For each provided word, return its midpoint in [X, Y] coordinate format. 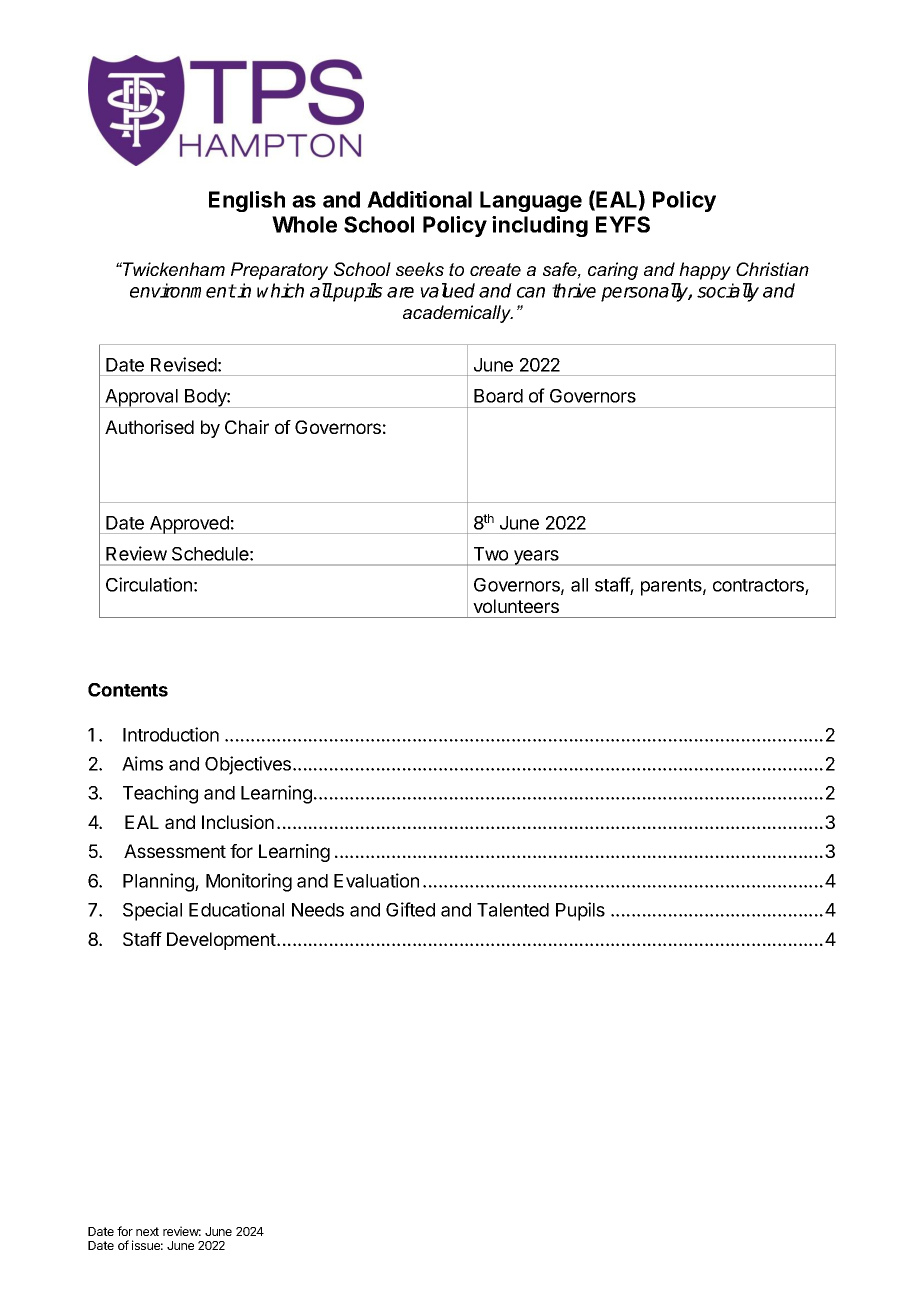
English [247, 201]
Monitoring [249, 882]
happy [705, 271]
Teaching [160, 794]
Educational [236, 909]
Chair [247, 427]
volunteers [516, 606]
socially [728, 292]
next [147, 1231]
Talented [513, 910]
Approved [189, 525]
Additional [419, 199]
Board [498, 396]
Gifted [410, 909]
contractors [759, 587]
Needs [318, 910]
